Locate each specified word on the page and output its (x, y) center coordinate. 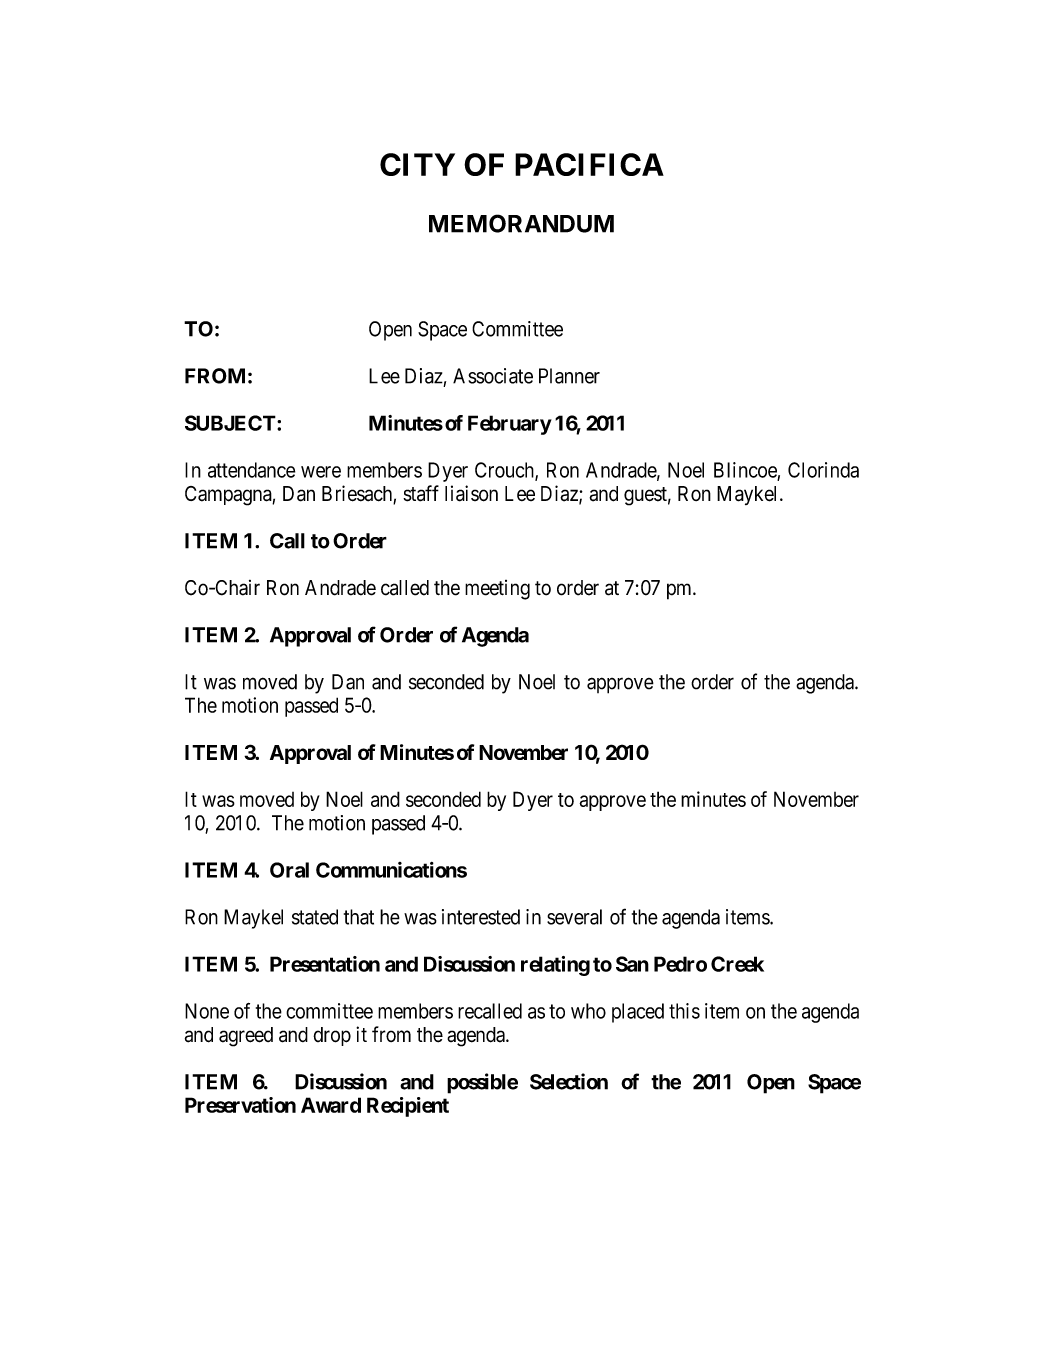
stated (315, 917)
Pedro (680, 964)
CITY (417, 164)
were (321, 472)
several (574, 917)
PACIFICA (589, 164)
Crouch (505, 471)
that (359, 917)
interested (481, 917)
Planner (569, 376)
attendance (251, 470)
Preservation (240, 1105)
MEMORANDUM (521, 223)
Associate (493, 376)
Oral (289, 870)
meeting (497, 590)
